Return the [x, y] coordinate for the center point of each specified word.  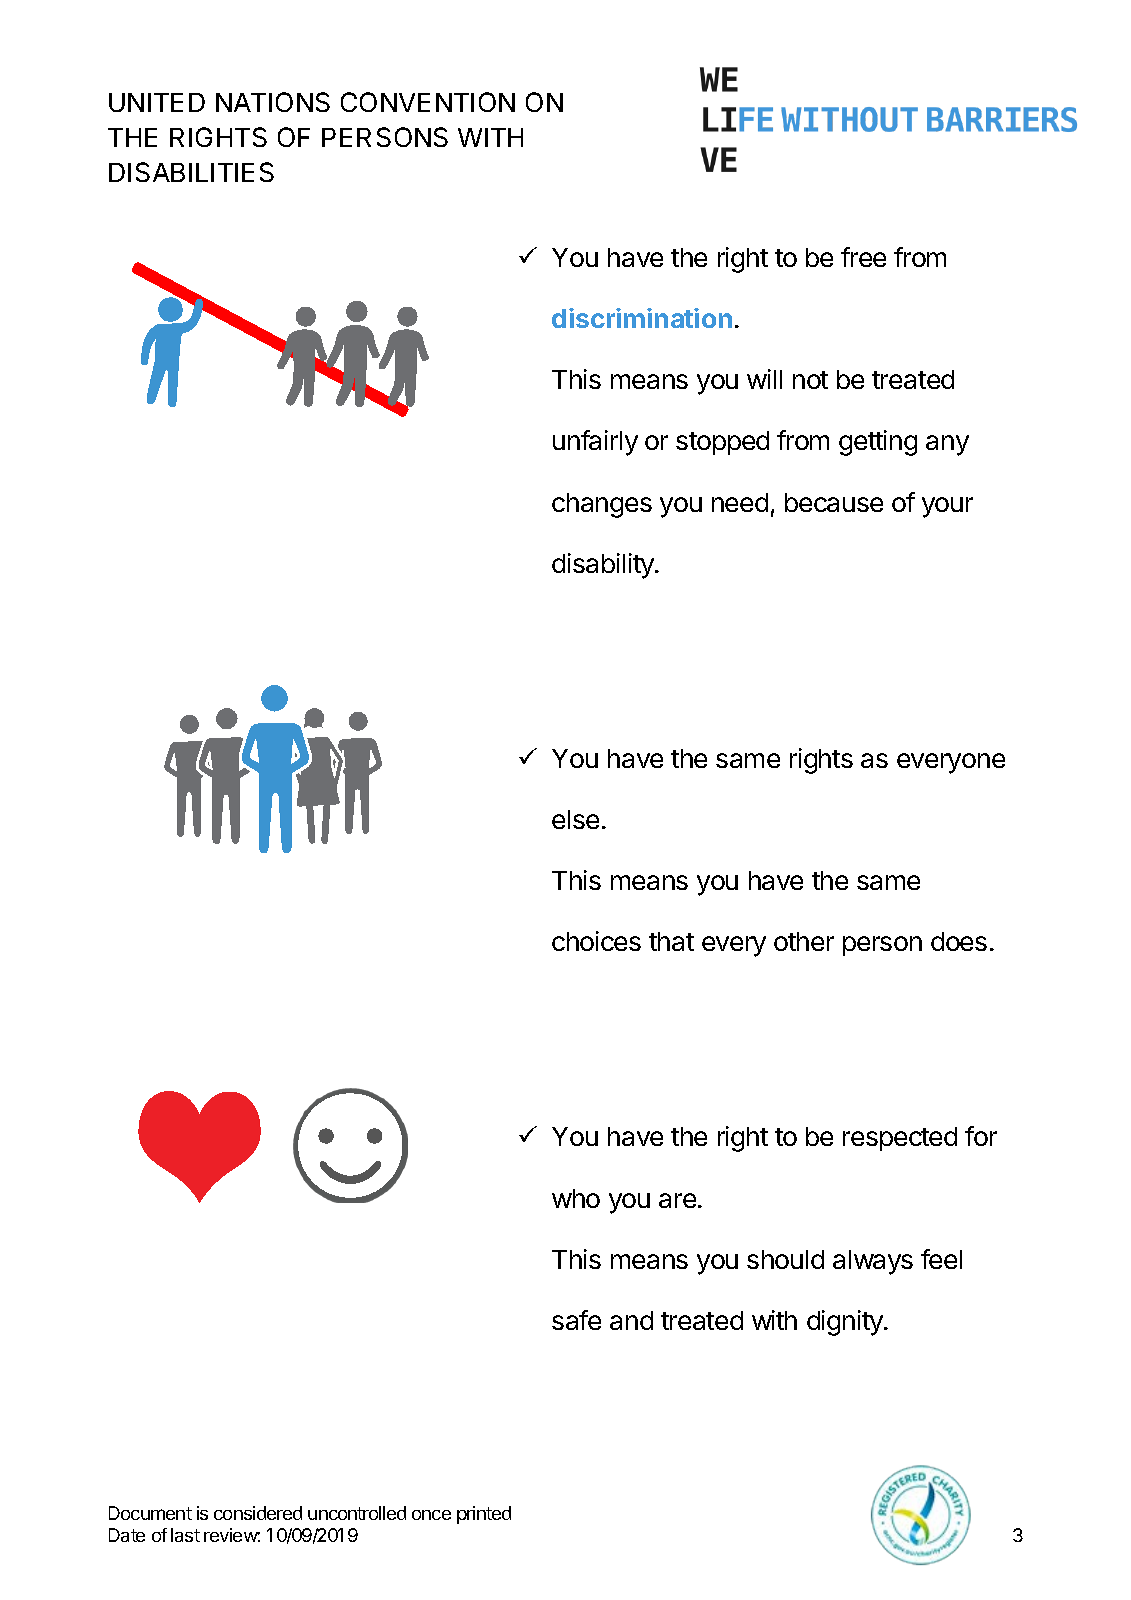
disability [604, 566]
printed [484, 1515]
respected [900, 1139]
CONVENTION [428, 102]
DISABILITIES [191, 172]
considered [258, 1513]
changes [602, 505]
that [671, 941]
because [834, 502]
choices [596, 941]
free [863, 257]
